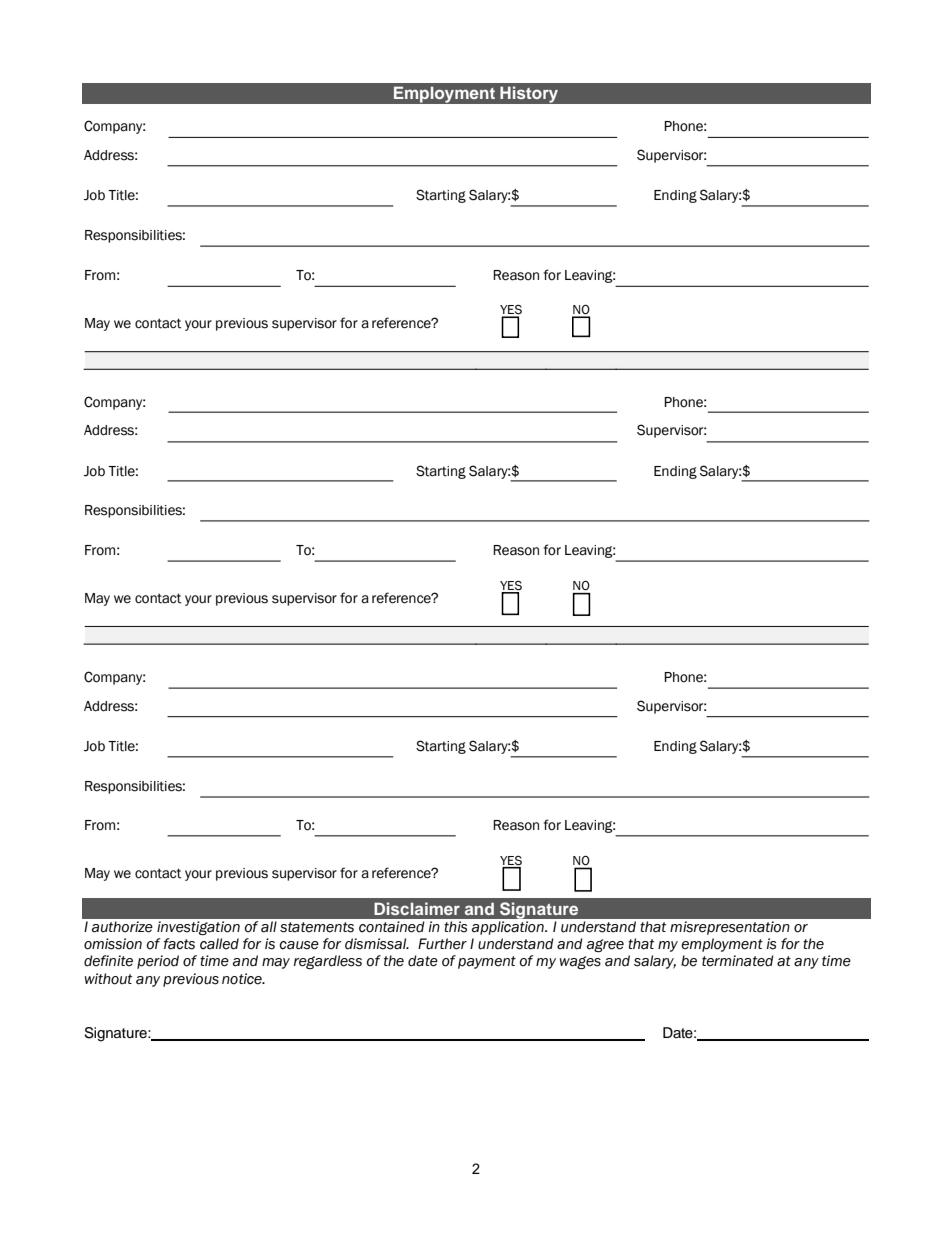  Describe the element at coordinates (487, 962) in the screenshot. I see `payment` at that location.
